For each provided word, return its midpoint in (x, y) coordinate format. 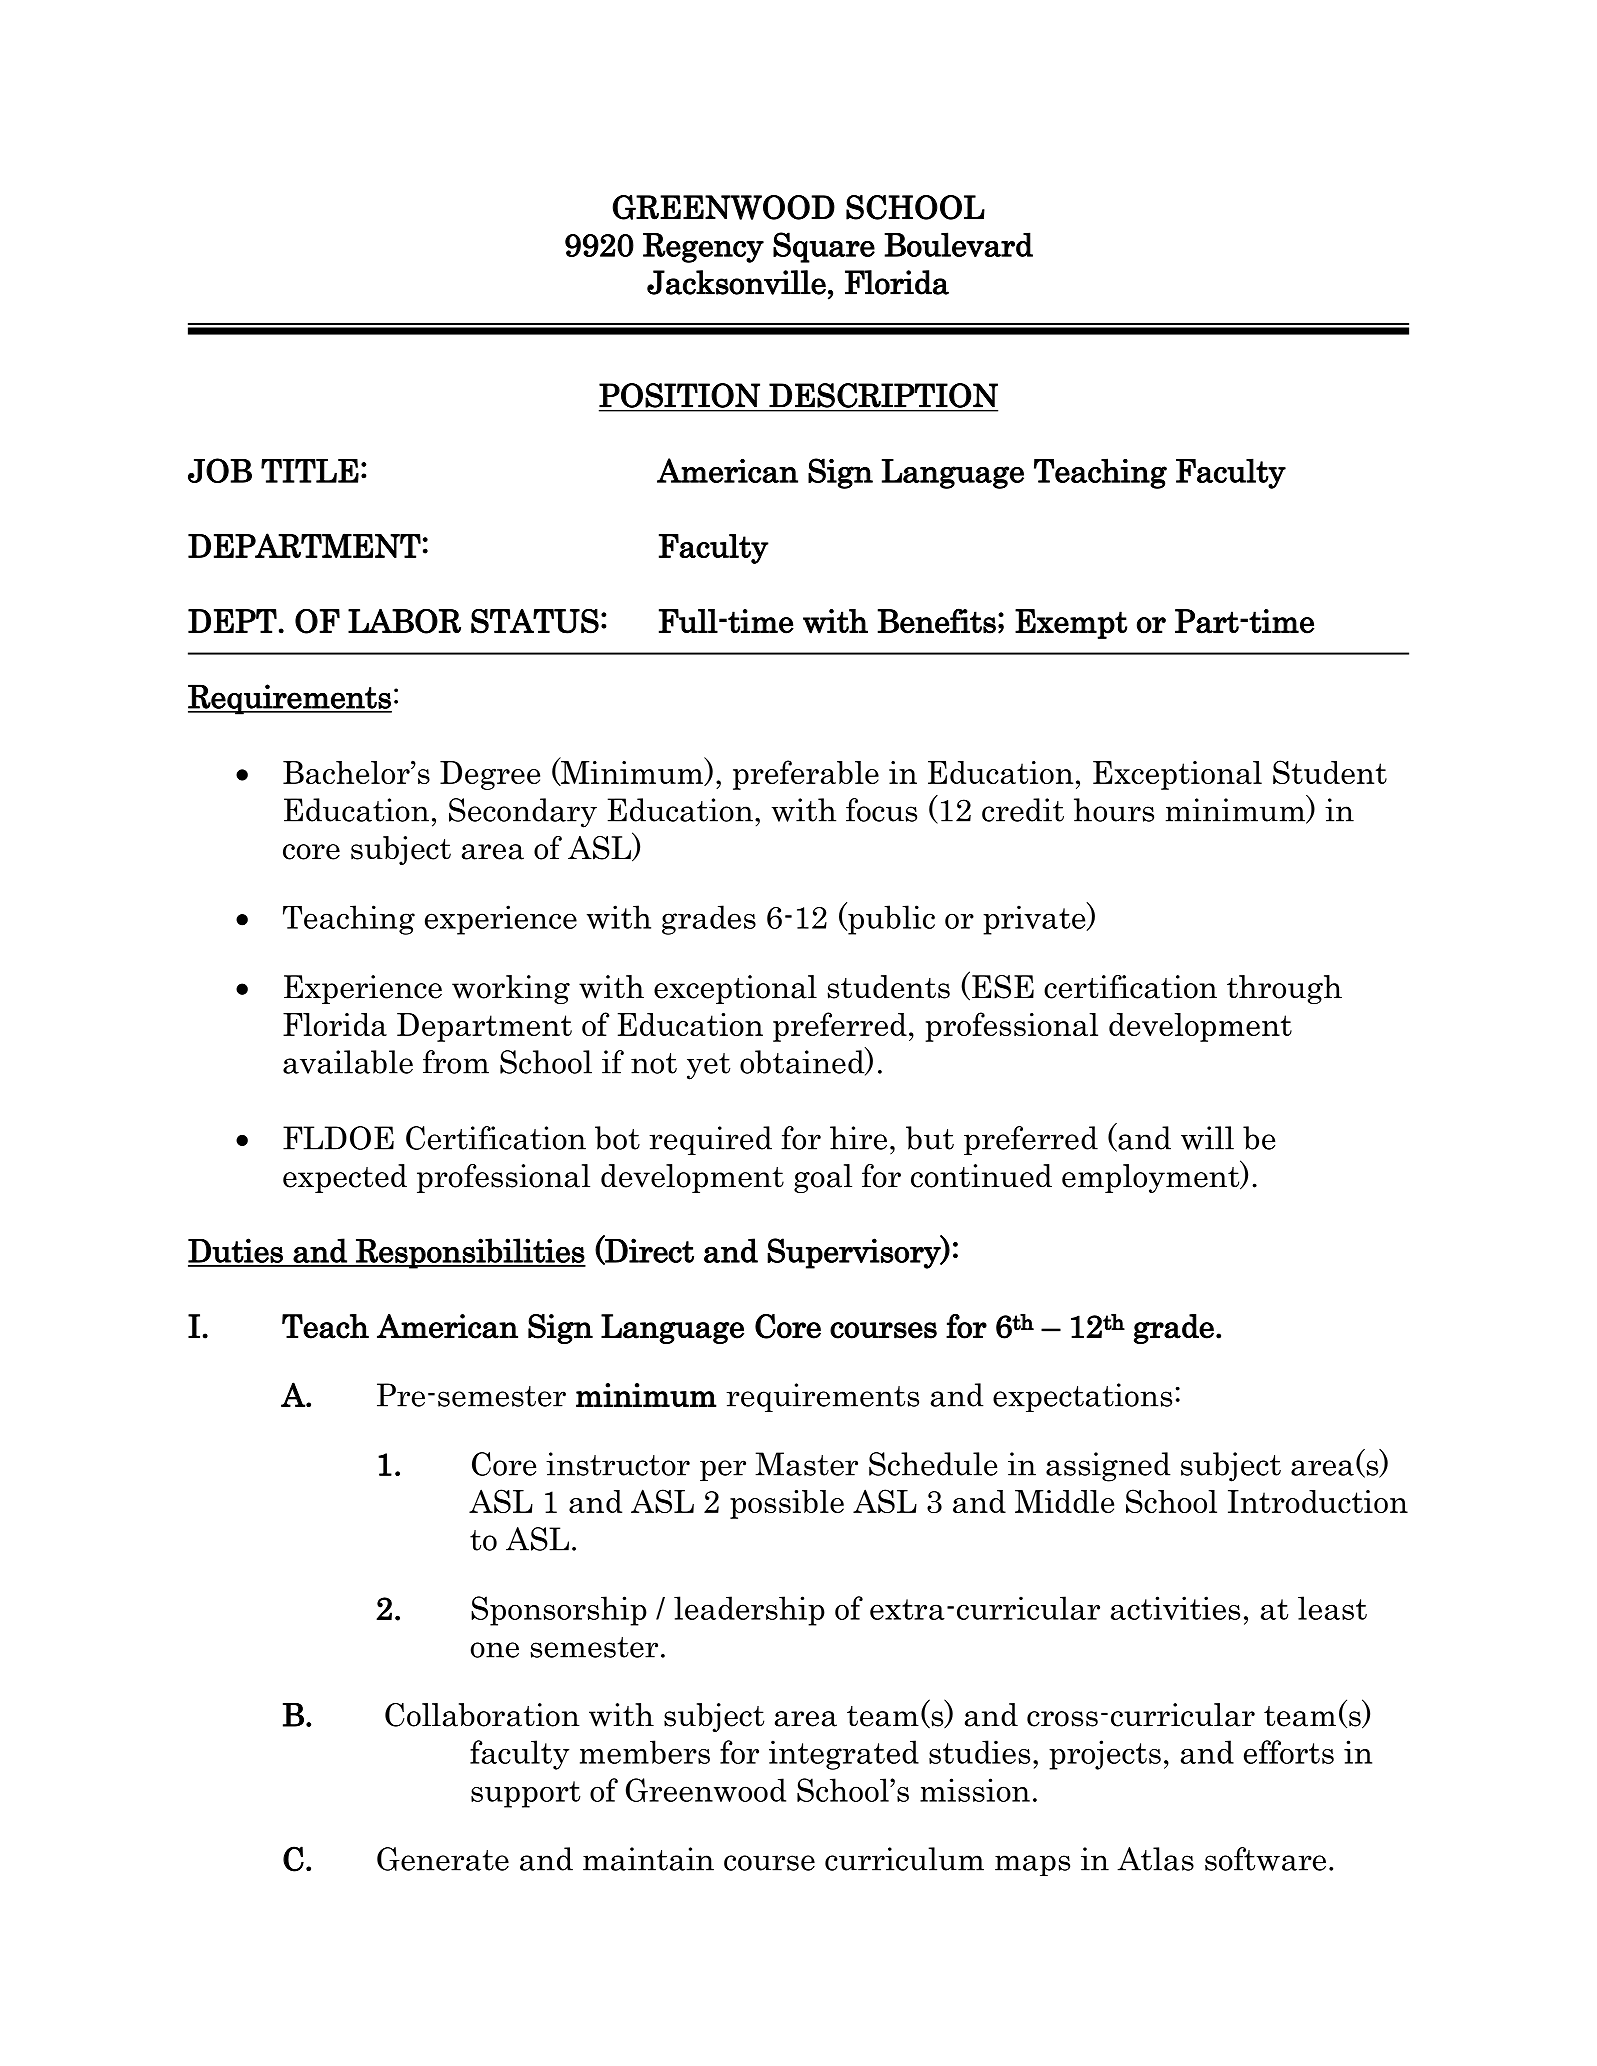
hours (1114, 810)
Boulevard (958, 244)
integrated (844, 1755)
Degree (490, 775)
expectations (1082, 1397)
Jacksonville (736, 282)
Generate (443, 1859)
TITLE (310, 471)
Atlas (1155, 1859)
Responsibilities (470, 1253)
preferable (806, 775)
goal (823, 1178)
